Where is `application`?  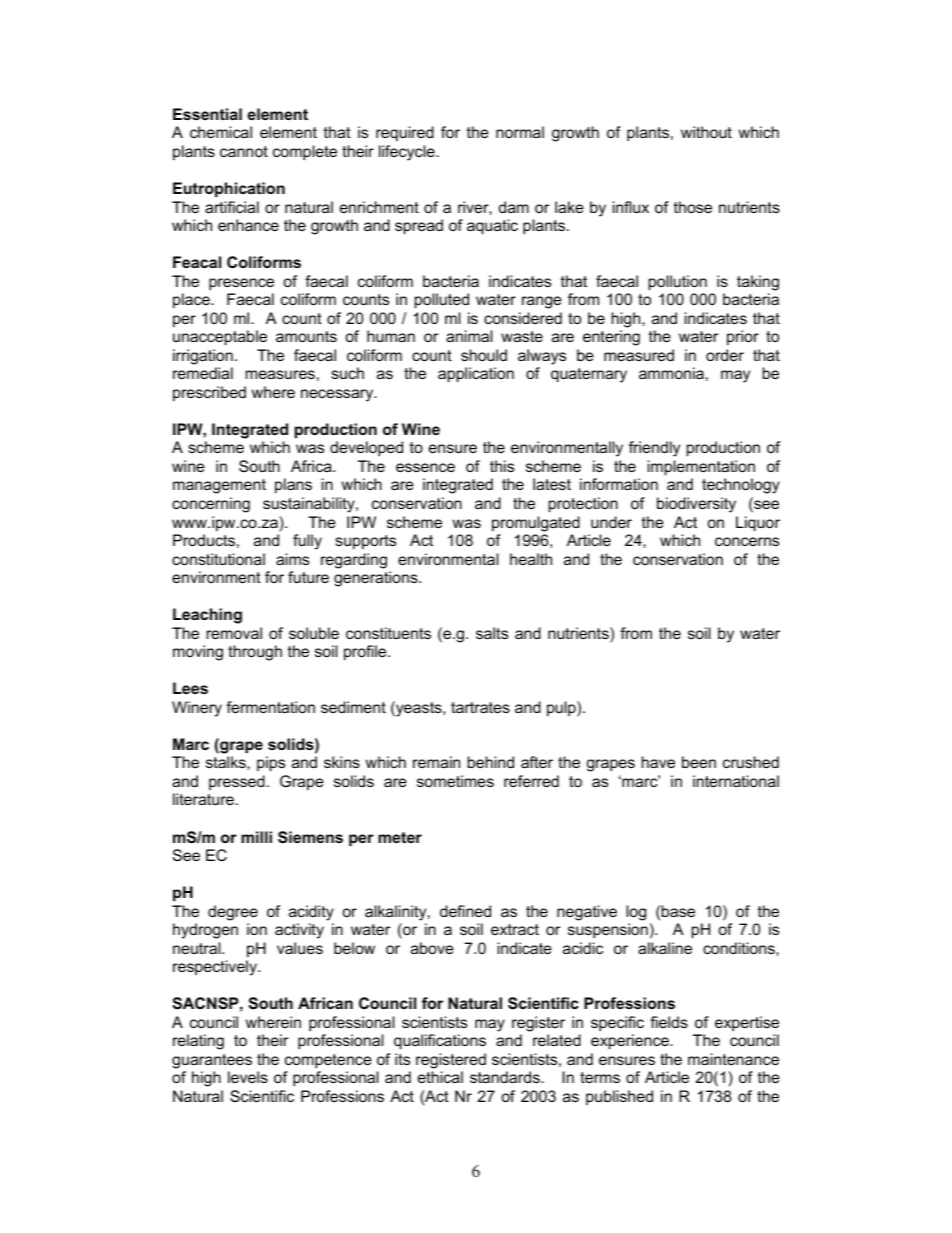
application is located at coordinates (476, 375).
